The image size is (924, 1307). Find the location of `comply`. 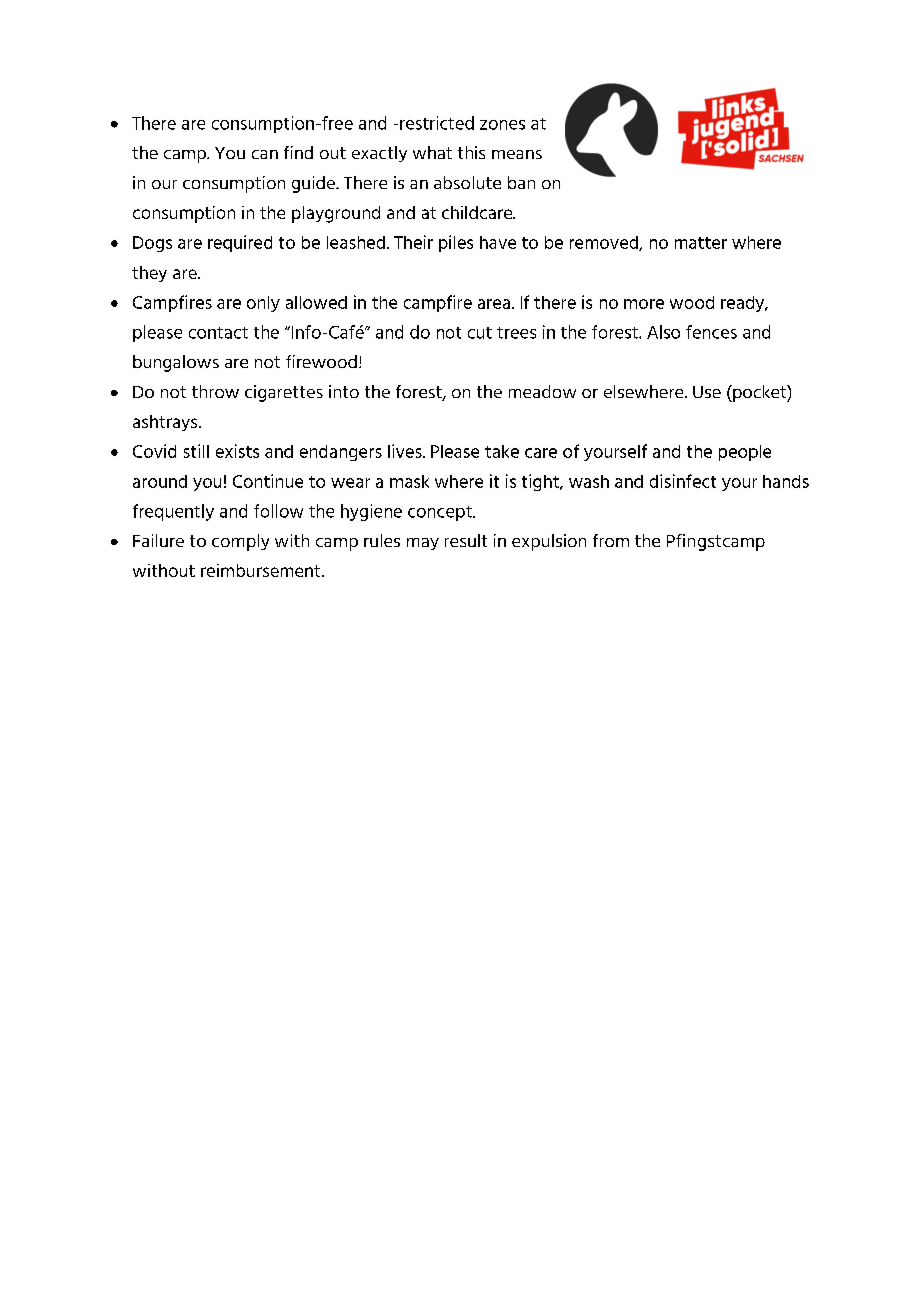

comply is located at coordinates (240, 542).
